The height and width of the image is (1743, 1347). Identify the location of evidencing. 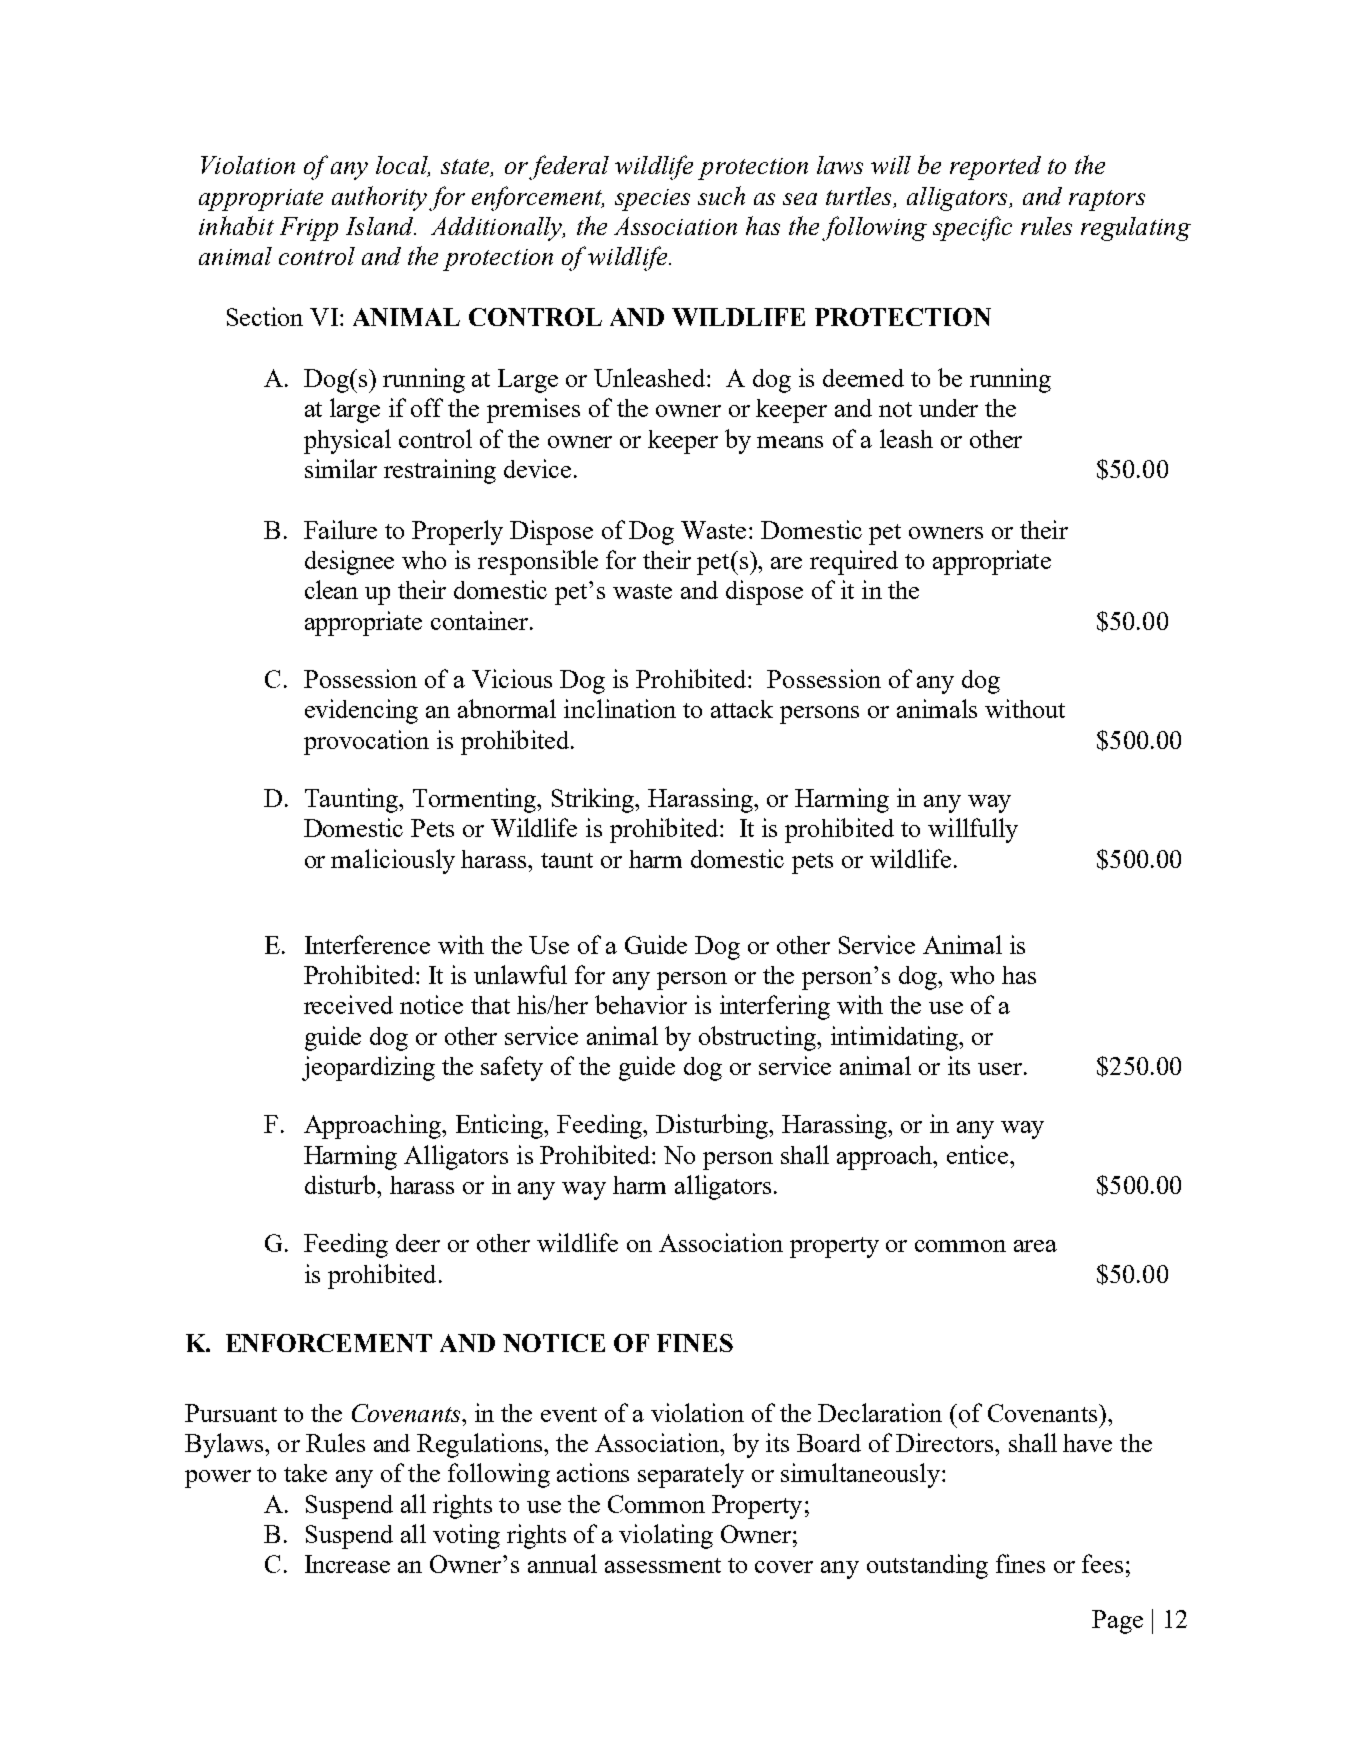
(361, 711).
